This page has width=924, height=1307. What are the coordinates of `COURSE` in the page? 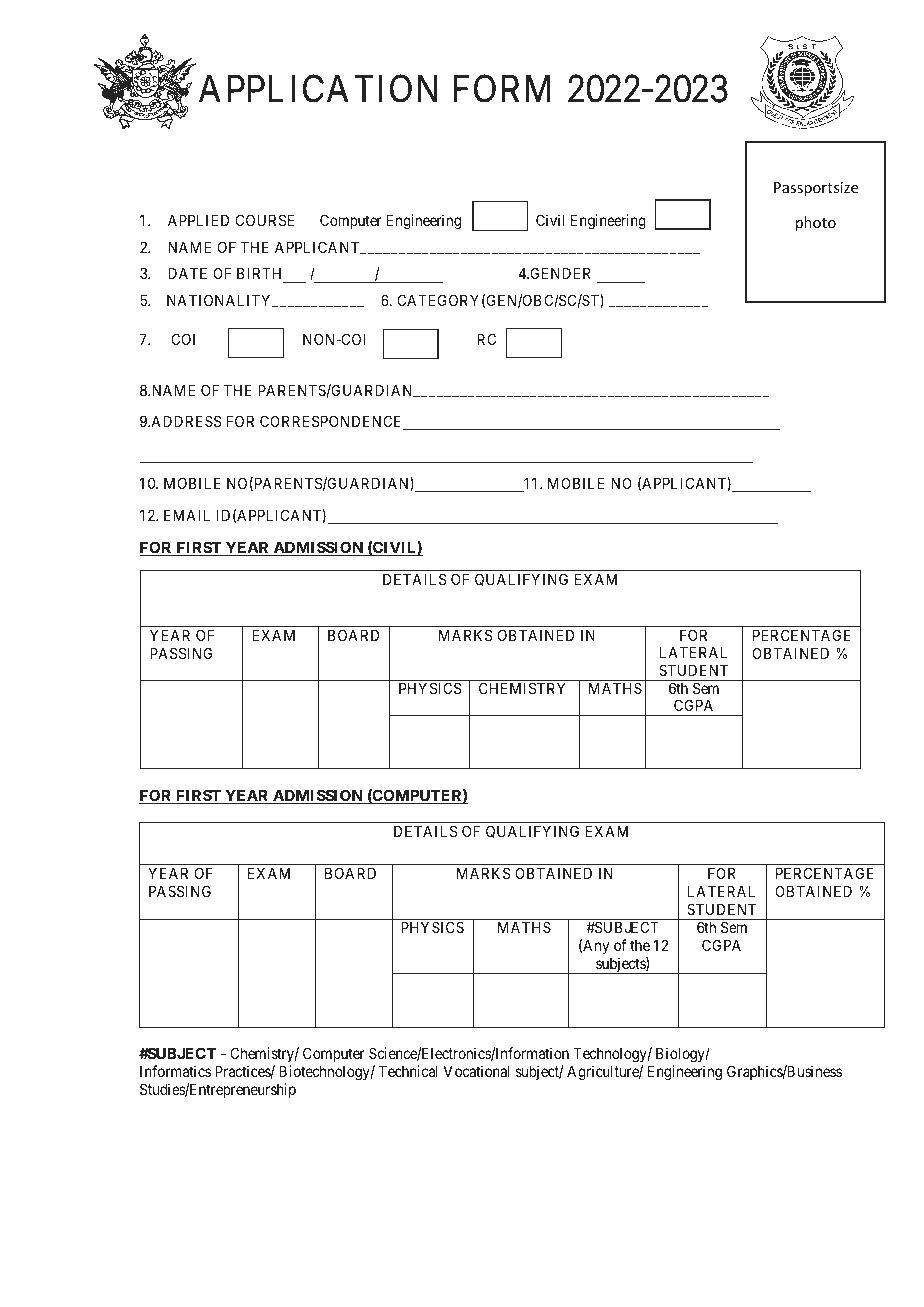 It's located at (265, 220).
